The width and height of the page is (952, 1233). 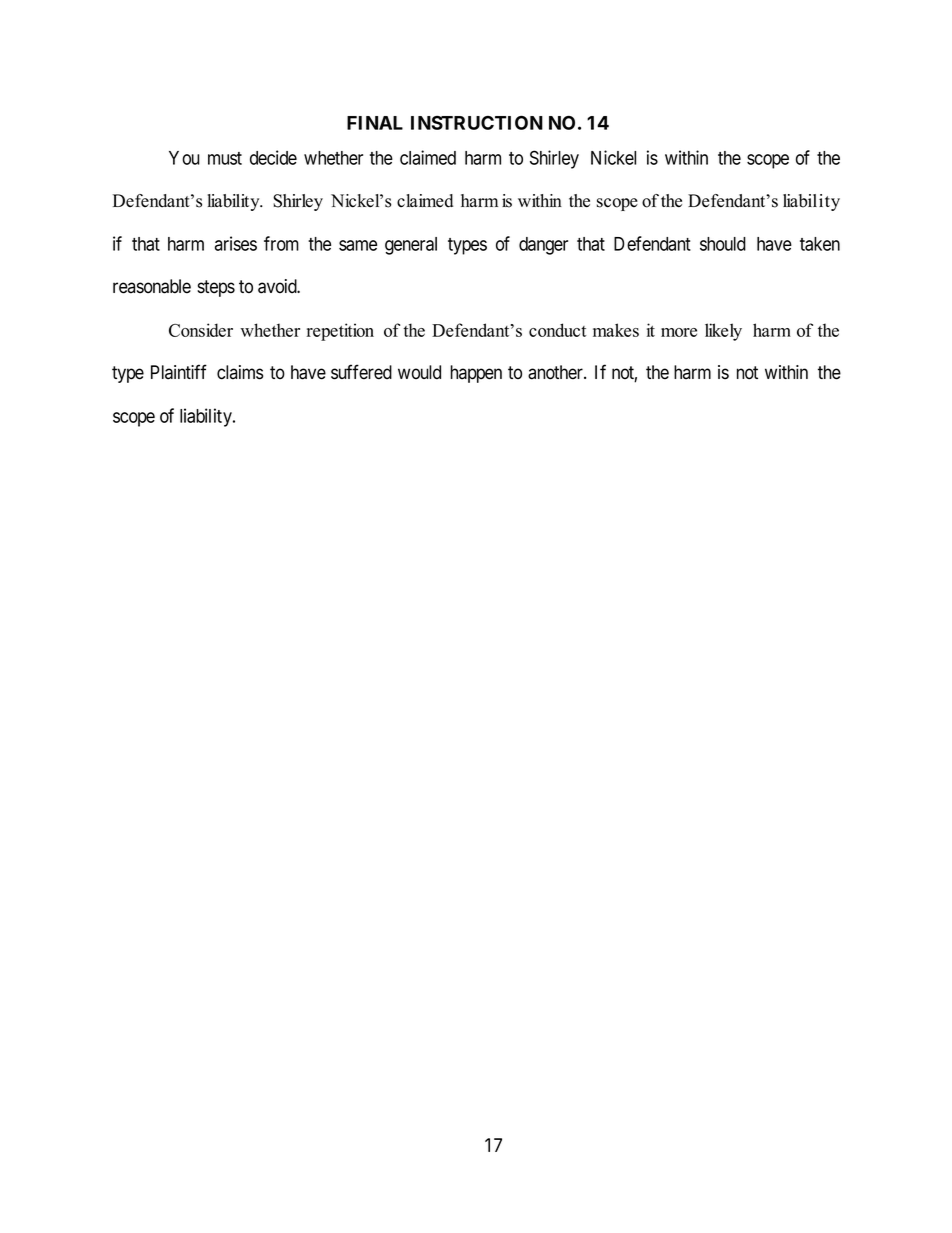 What do you see at coordinates (679, 332) in the page?
I see `more` at bounding box center [679, 332].
